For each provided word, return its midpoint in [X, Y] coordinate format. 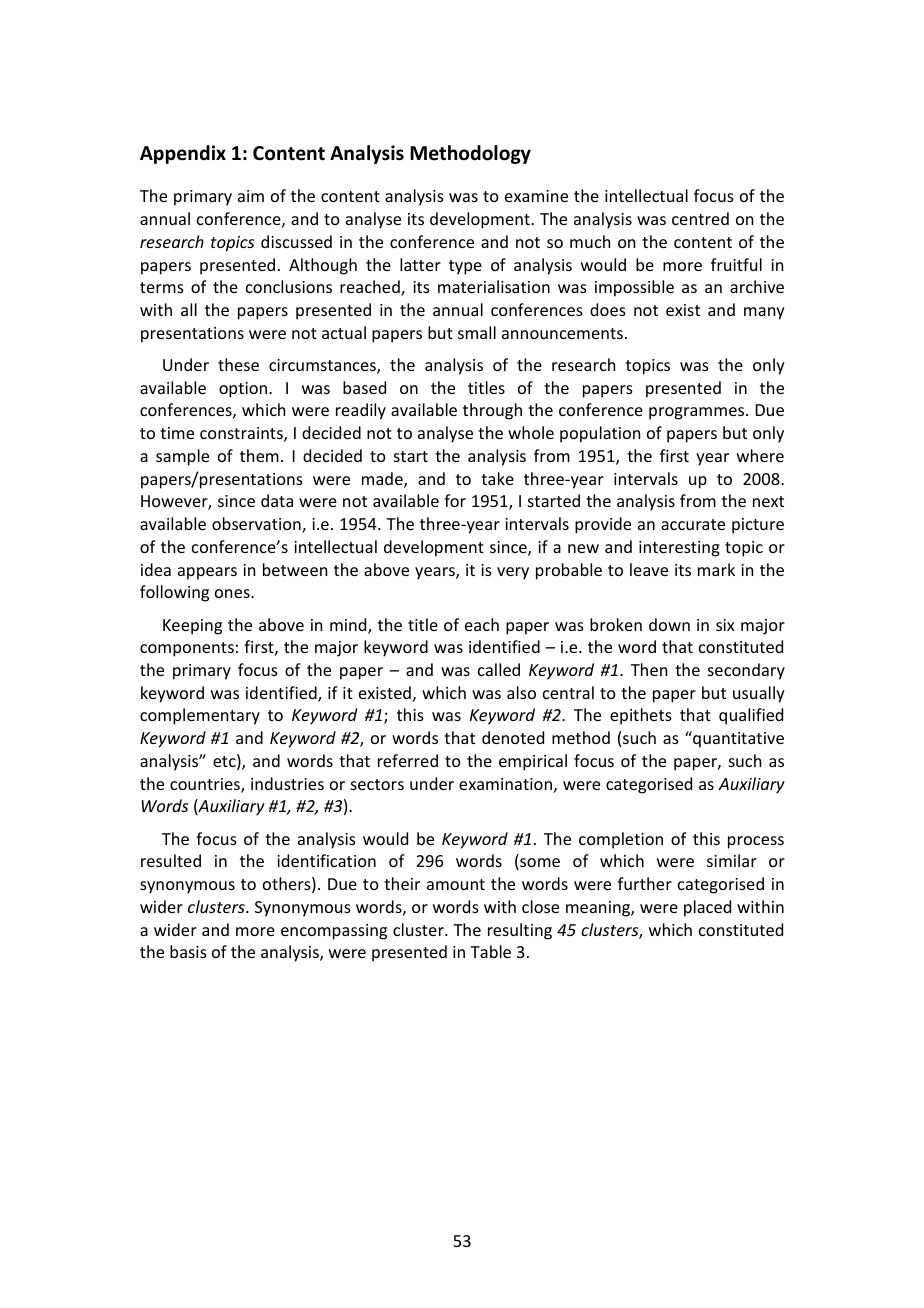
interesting [679, 549]
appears [207, 573]
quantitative [737, 739]
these [238, 364]
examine [536, 196]
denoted [513, 737]
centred [700, 218]
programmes [698, 413]
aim [251, 196]
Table [490, 951]
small [477, 332]
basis [188, 951]
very [513, 573]
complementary [200, 716]
